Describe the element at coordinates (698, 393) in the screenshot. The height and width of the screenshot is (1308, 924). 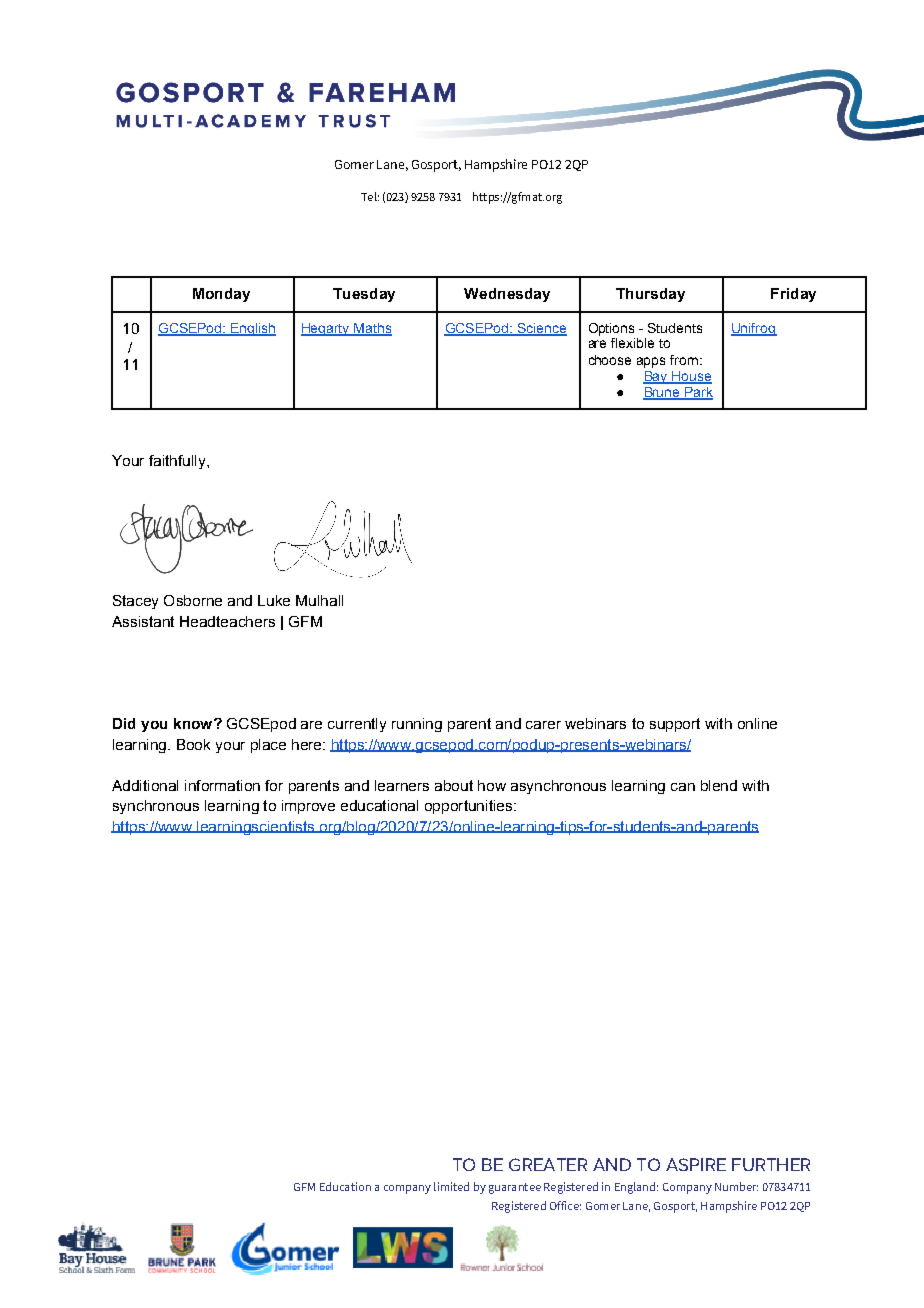
I see `Park` at that location.
